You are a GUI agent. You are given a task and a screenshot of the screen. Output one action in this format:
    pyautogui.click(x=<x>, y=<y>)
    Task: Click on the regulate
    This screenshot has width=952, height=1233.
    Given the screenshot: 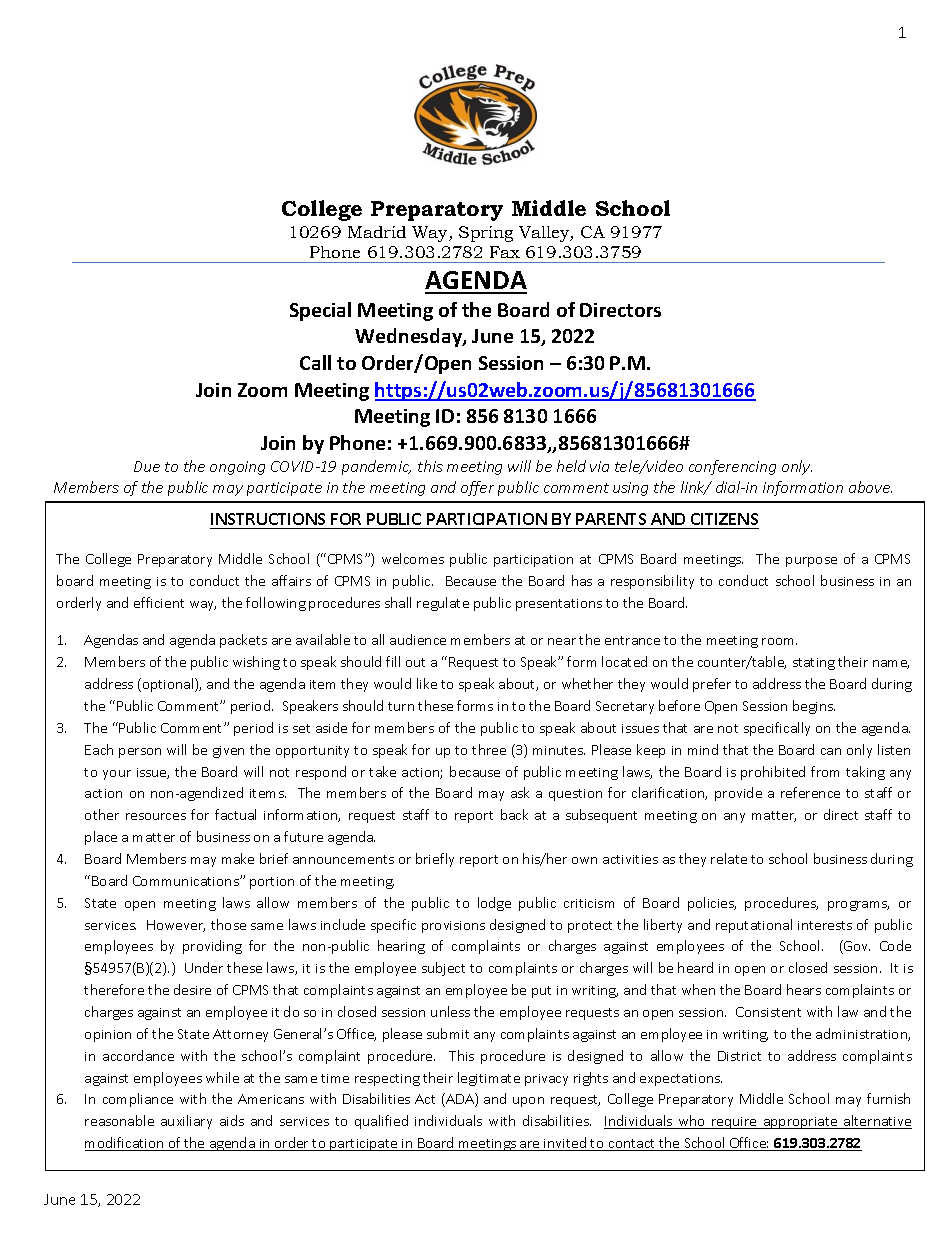 What is the action you would take?
    pyautogui.click(x=443, y=604)
